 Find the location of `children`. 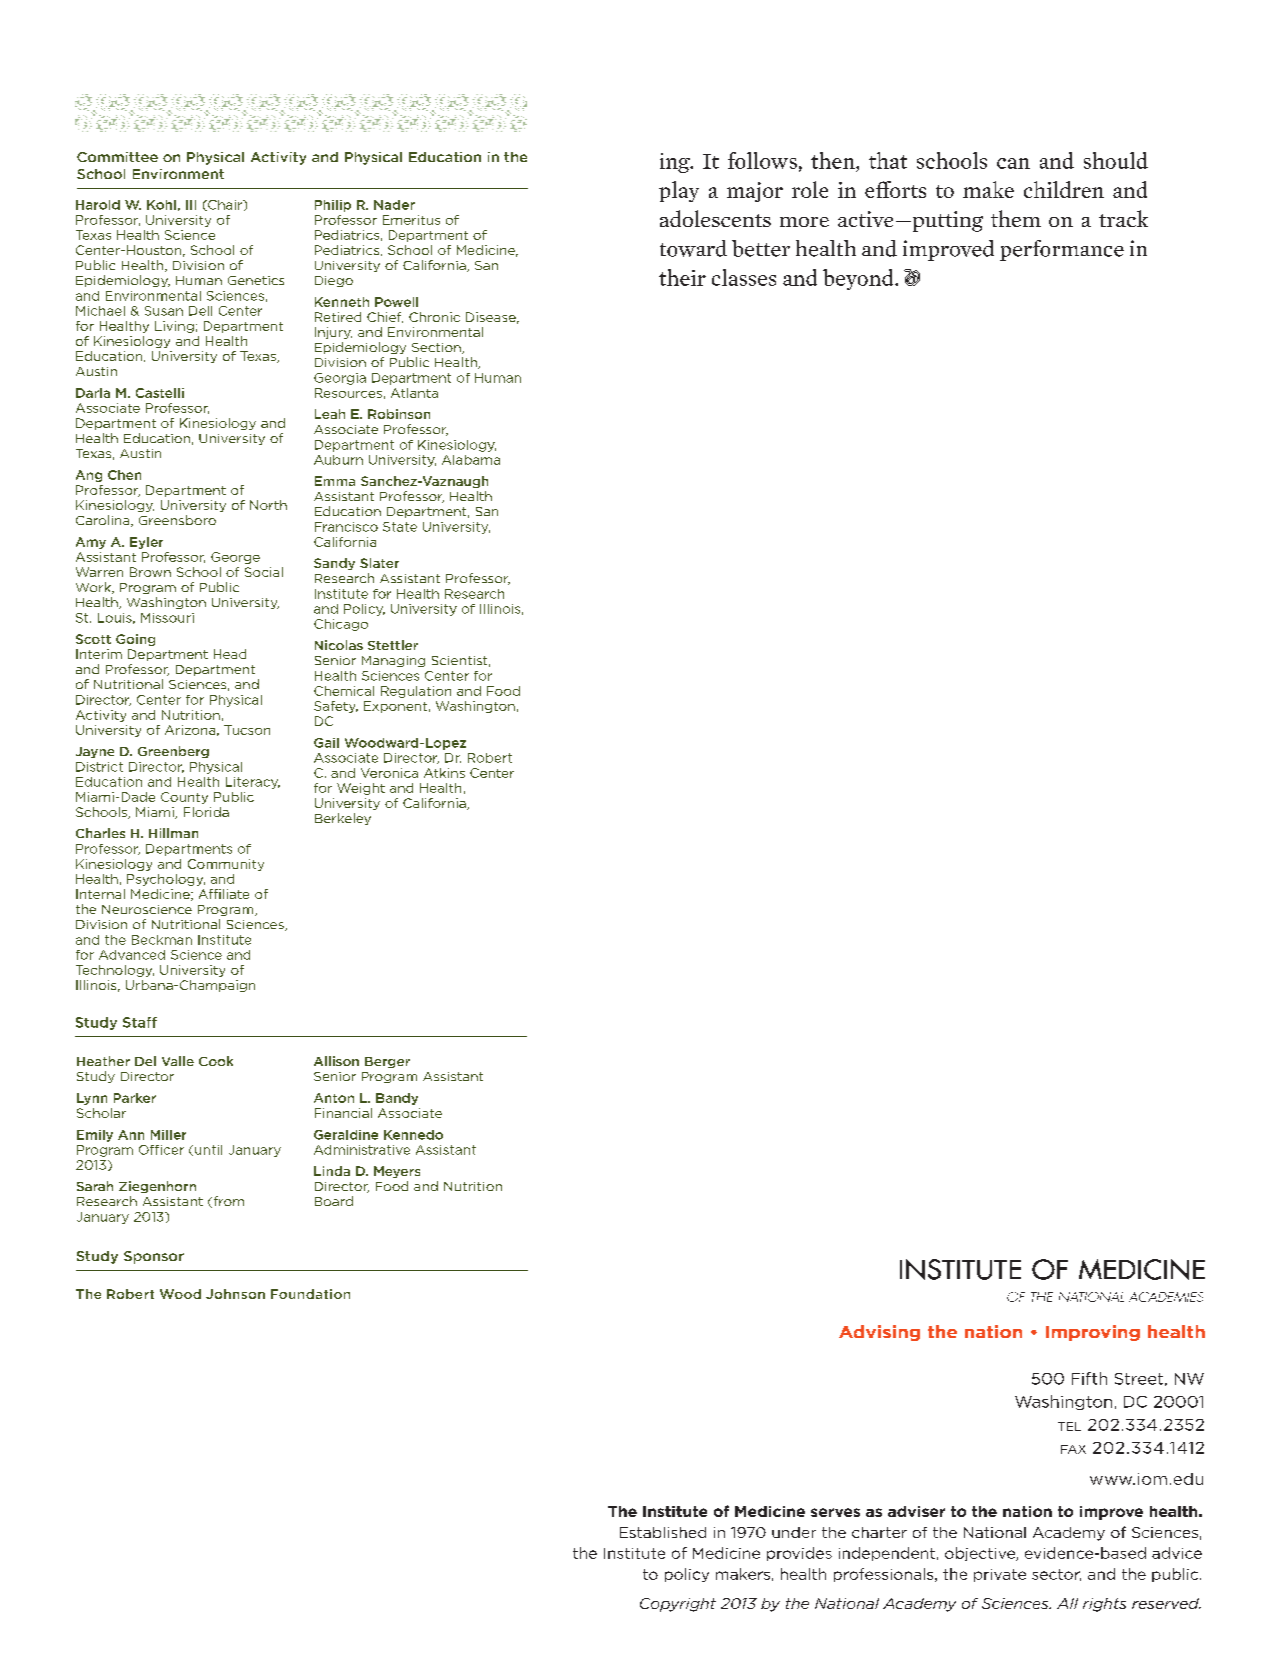

children is located at coordinates (1064, 189).
